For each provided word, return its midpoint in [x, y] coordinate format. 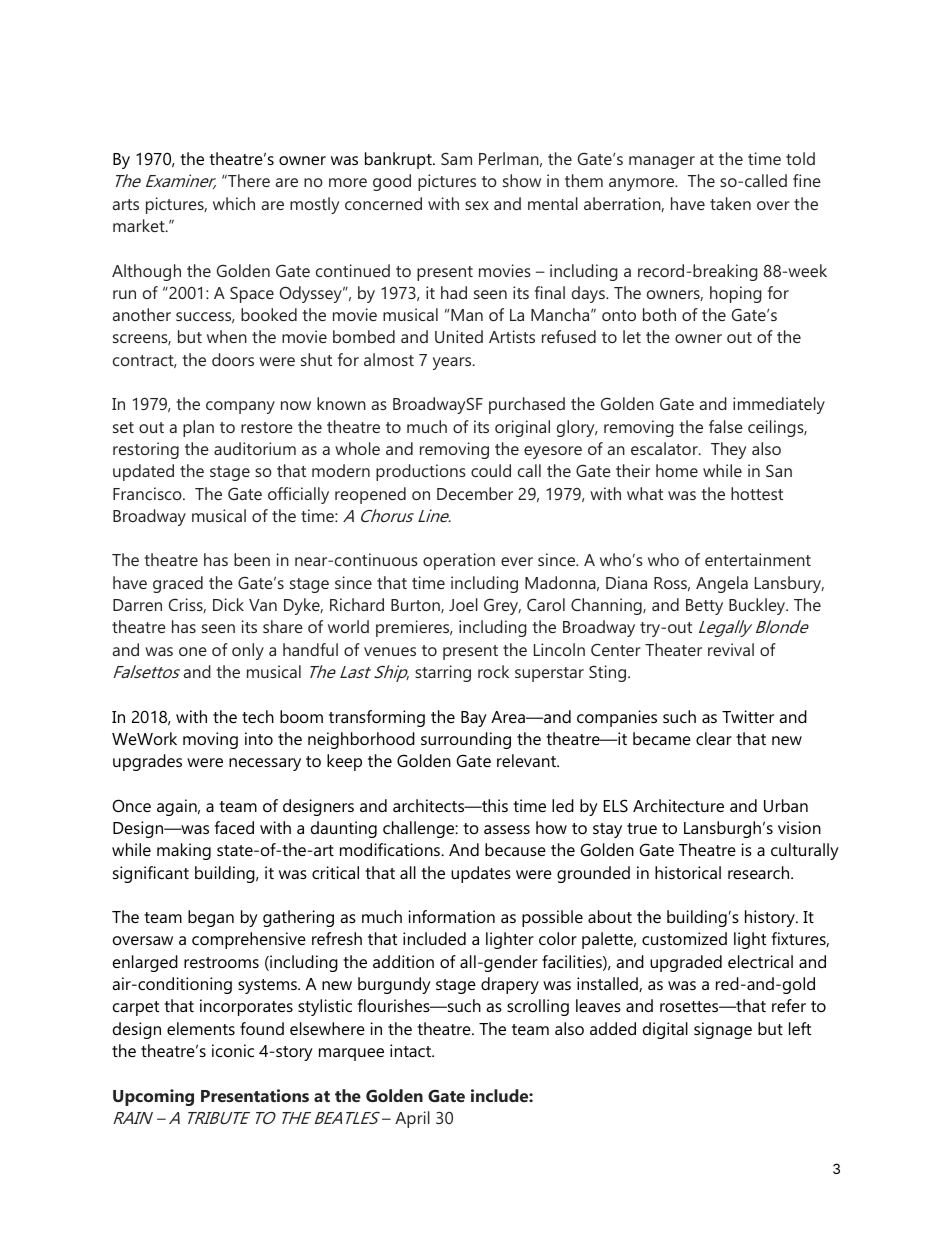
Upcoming [153, 1097]
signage [723, 1030]
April [412, 1119]
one [193, 651]
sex [477, 205]
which [234, 203]
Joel [463, 604]
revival [731, 649]
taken [730, 203]
